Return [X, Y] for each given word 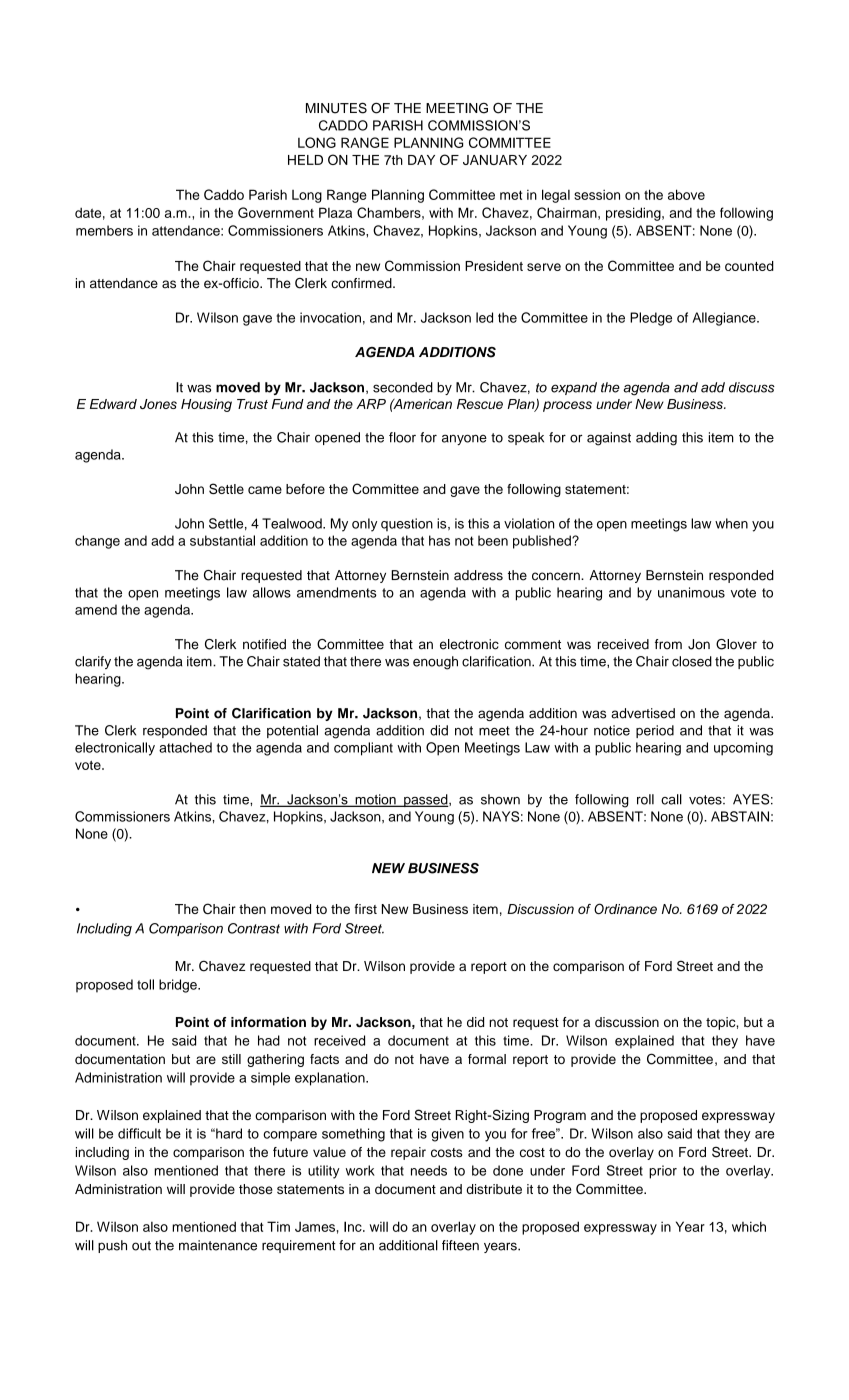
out [141, 1246]
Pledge [651, 319]
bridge [179, 986]
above [686, 194]
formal [487, 1059]
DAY [421, 160]
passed [426, 800]
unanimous [691, 592]
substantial [222, 540]
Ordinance [625, 908]
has [439, 540]
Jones [158, 404]
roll [645, 799]
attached [185, 747]
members [104, 230]
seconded [403, 387]
